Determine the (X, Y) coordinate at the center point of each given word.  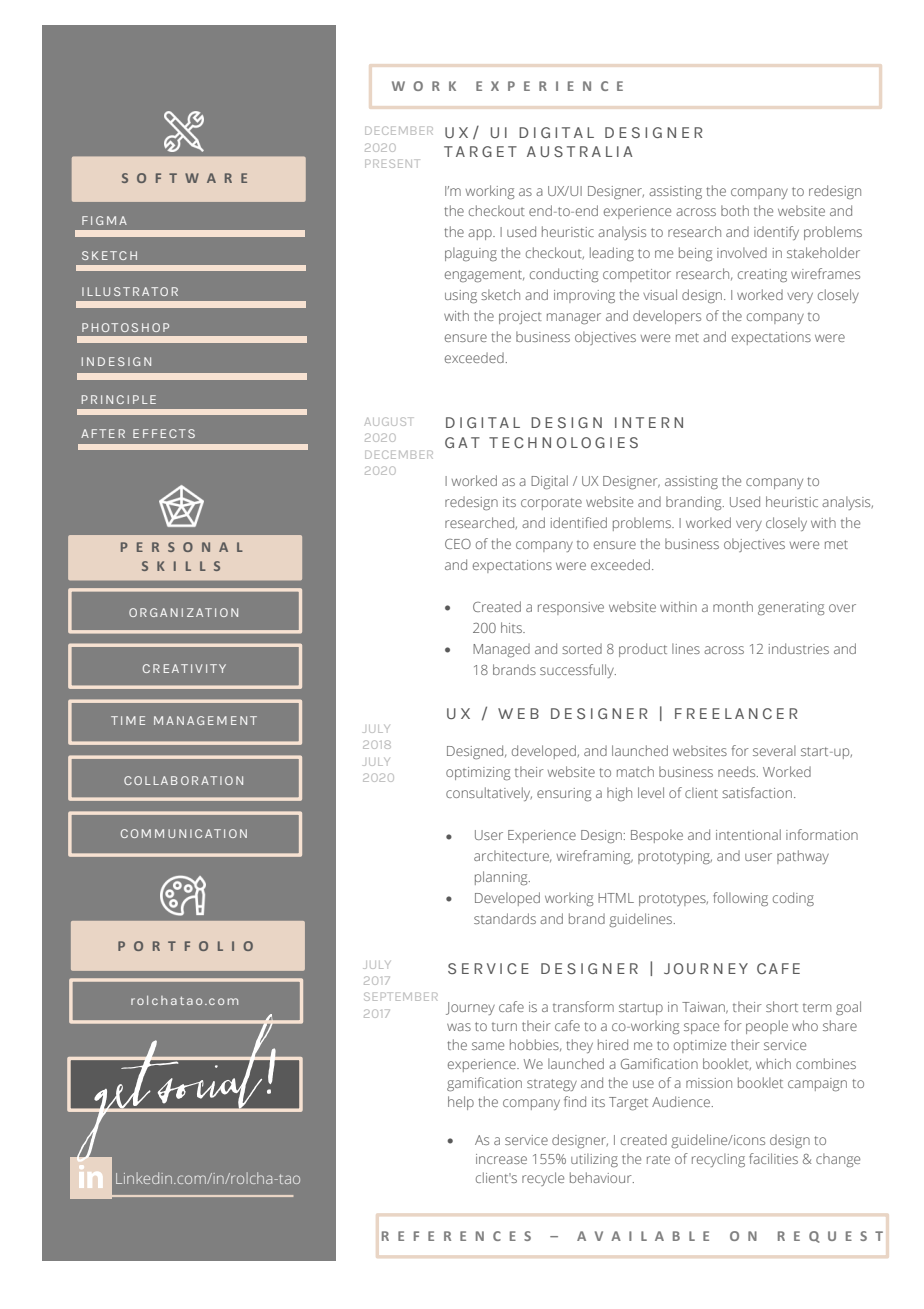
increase (501, 1159)
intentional (748, 834)
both (735, 210)
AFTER (103, 433)
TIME (128, 720)
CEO (458, 544)
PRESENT (392, 163)
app (481, 234)
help (461, 1103)
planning (502, 878)
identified (579, 522)
